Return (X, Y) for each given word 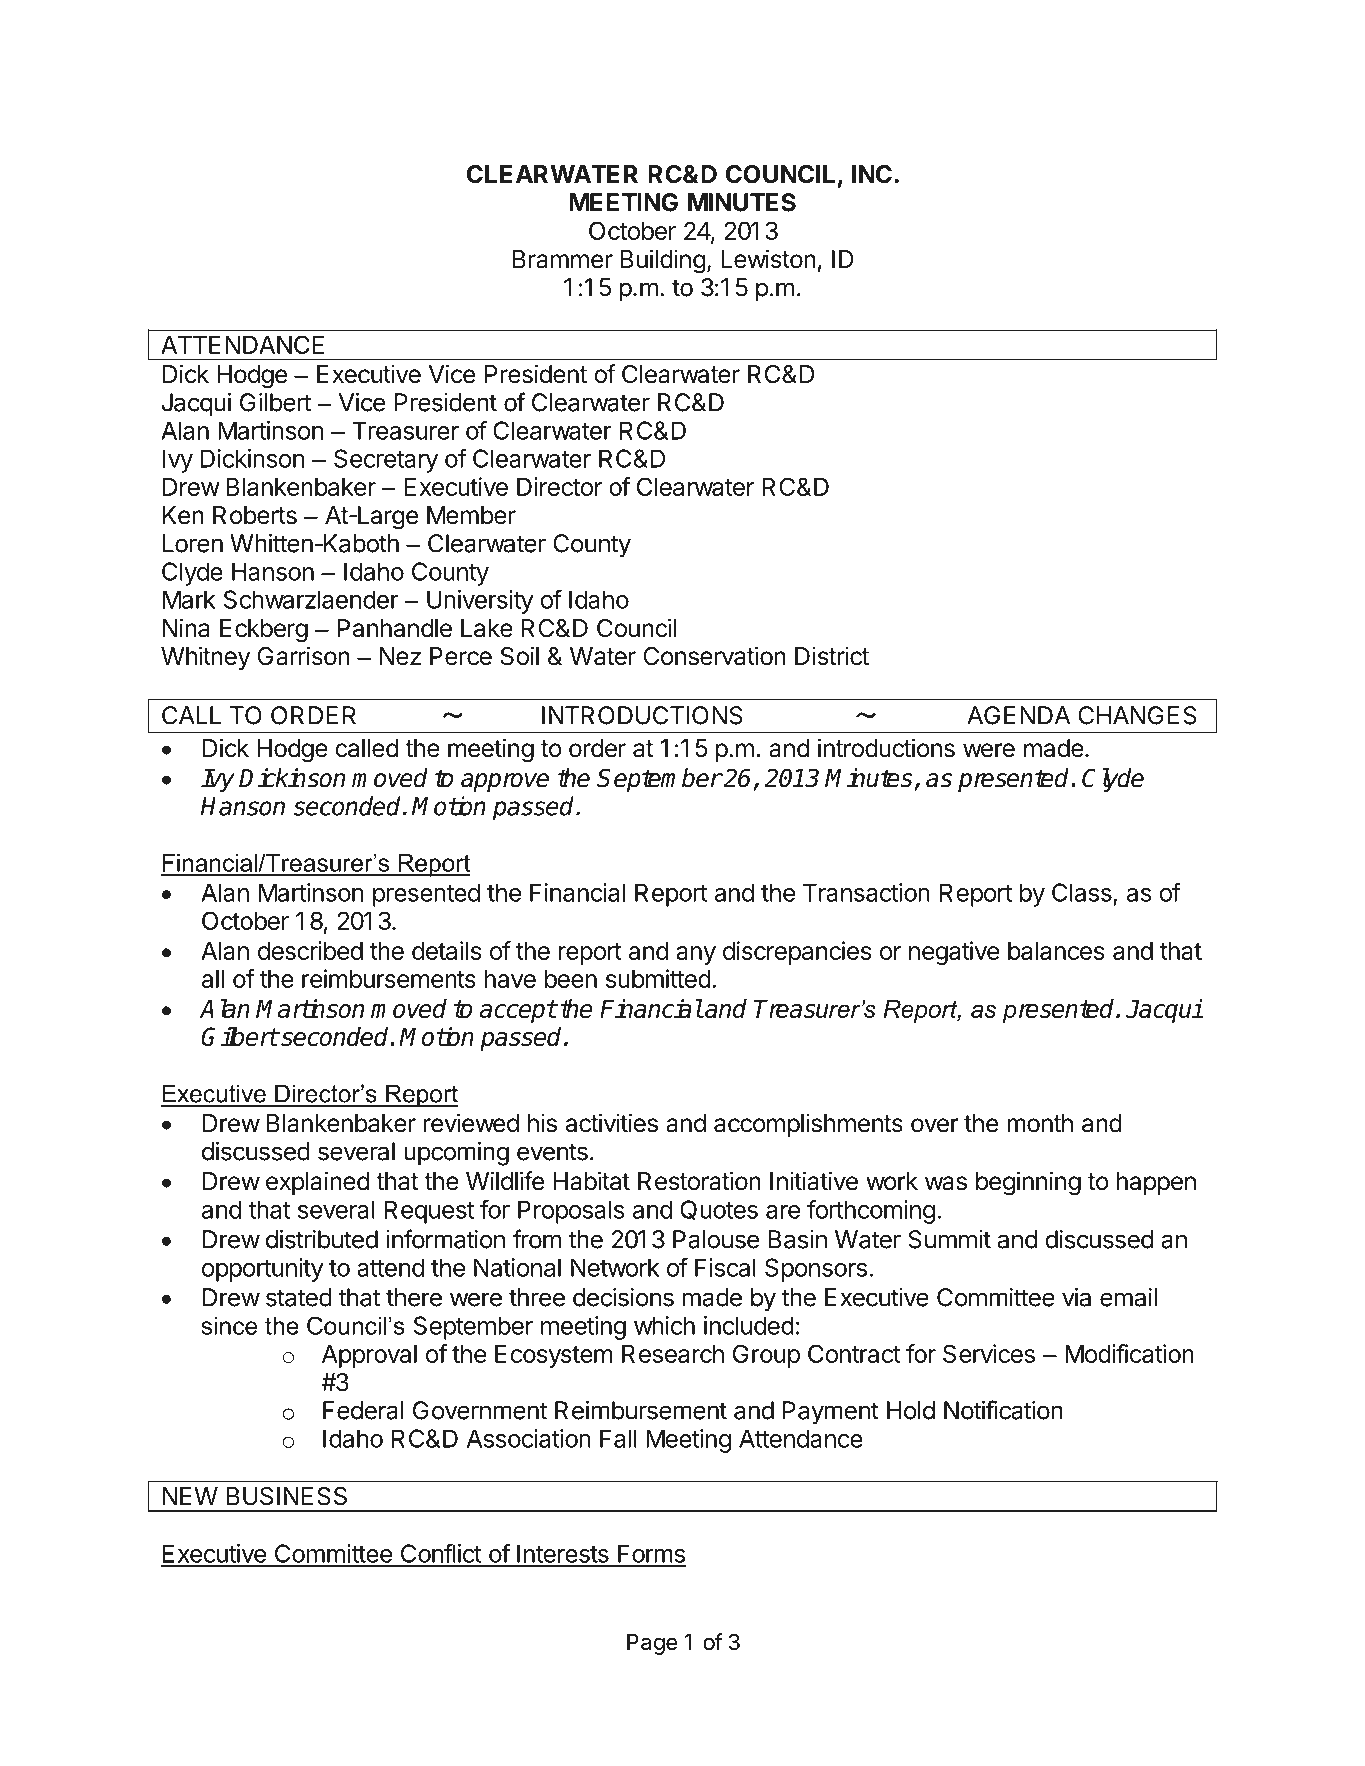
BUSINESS (287, 1496)
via (1076, 1297)
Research (673, 1354)
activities (612, 1123)
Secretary (386, 461)
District (832, 656)
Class (1082, 892)
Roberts (255, 515)
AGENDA (1018, 715)
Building (663, 261)
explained (317, 1183)
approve (505, 782)
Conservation (714, 656)
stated (299, 1297)
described (310, 950)
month (1040, 1123)
